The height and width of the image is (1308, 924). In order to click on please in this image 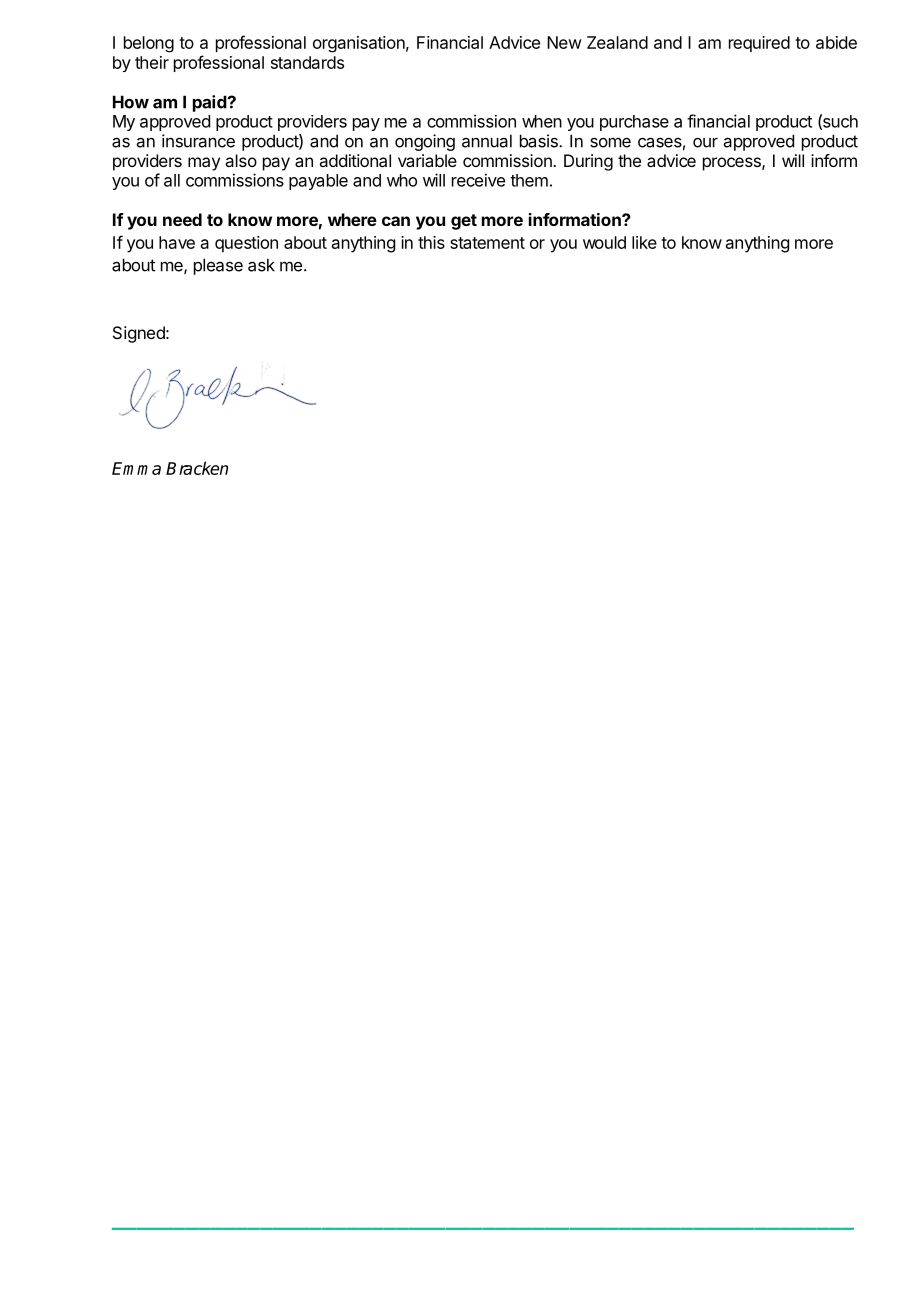, I will do `click(218, 266)`.
